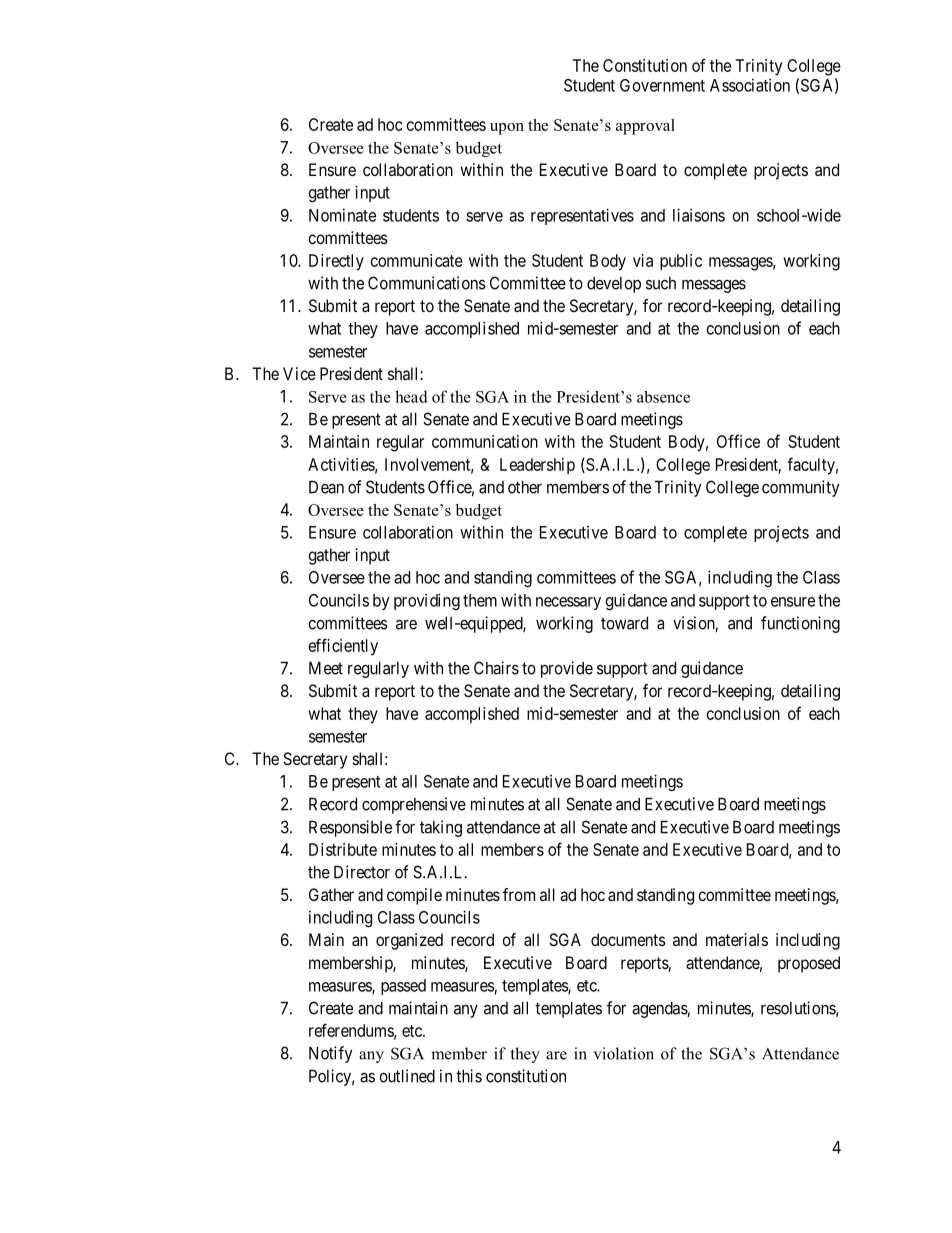  What do you see at coordinates (750, 85) in the screenshot?
I see `Association` at bounding box center [750, 85].
